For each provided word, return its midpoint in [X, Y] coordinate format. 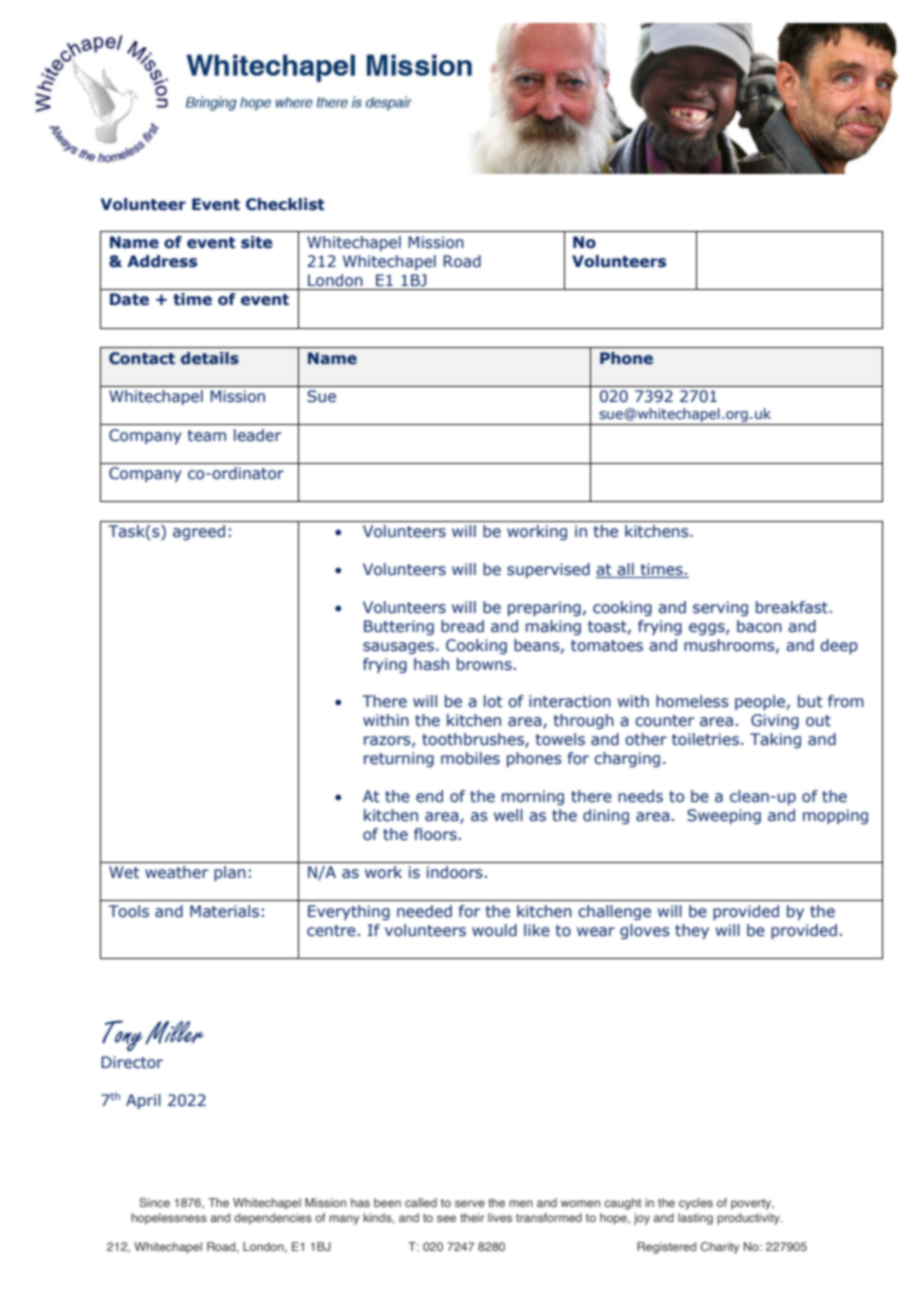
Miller [174, 1033]
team [207, 436]
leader [257, 435]
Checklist [285, 204]
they [692, 931]
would [494, 930]
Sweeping [724, 816]
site [256, 242]
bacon [759, 626]
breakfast [792, 607]
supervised [548, 570]
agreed [199, 532]
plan [230, 873]
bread [462, 626]
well [508, 815]
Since [154, 1202]
